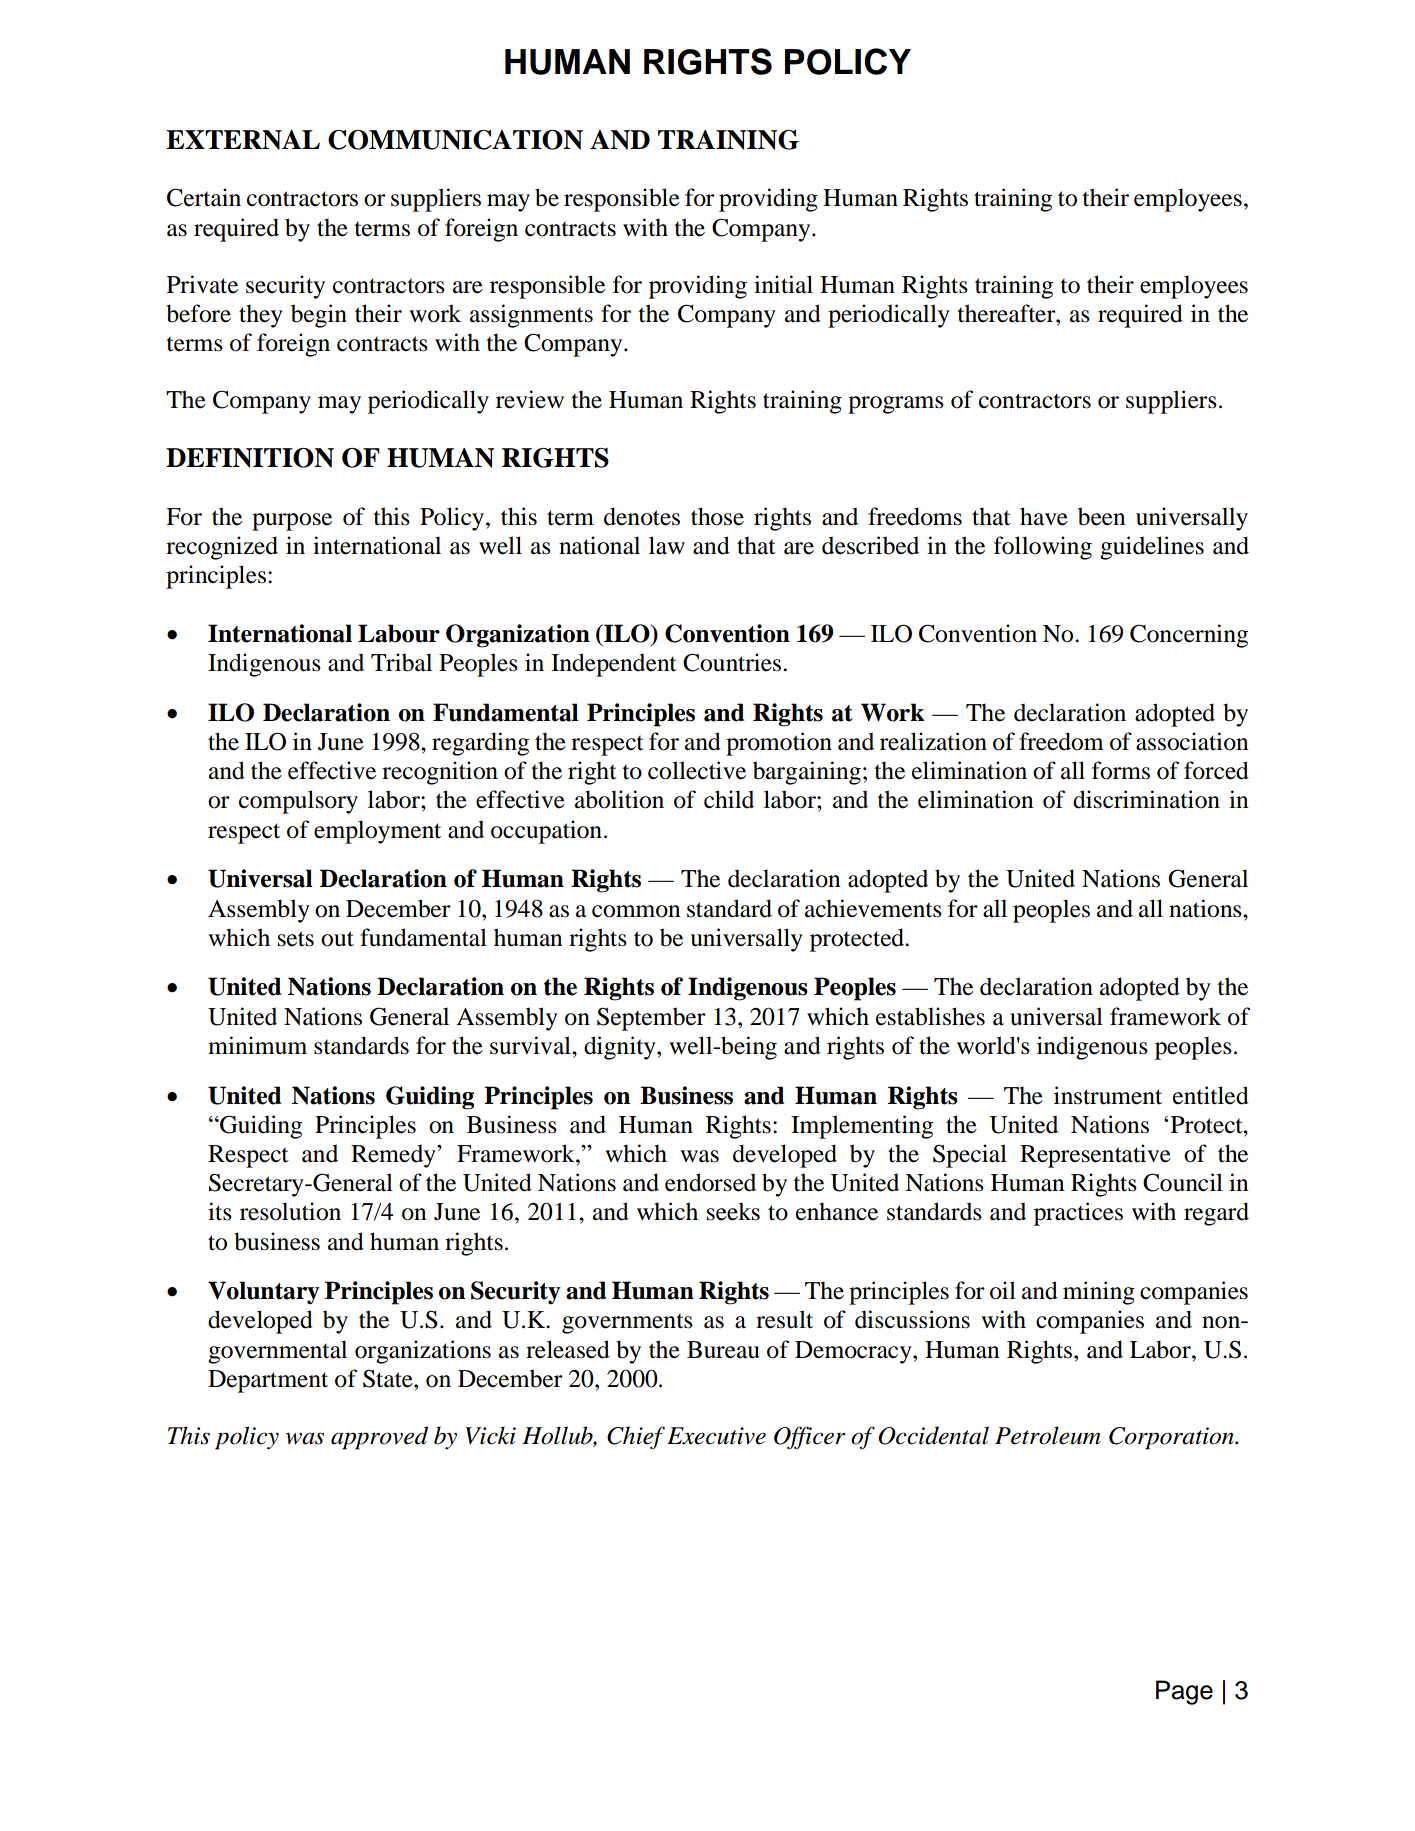  I want to click on Bureau, so click(723, 1350).
